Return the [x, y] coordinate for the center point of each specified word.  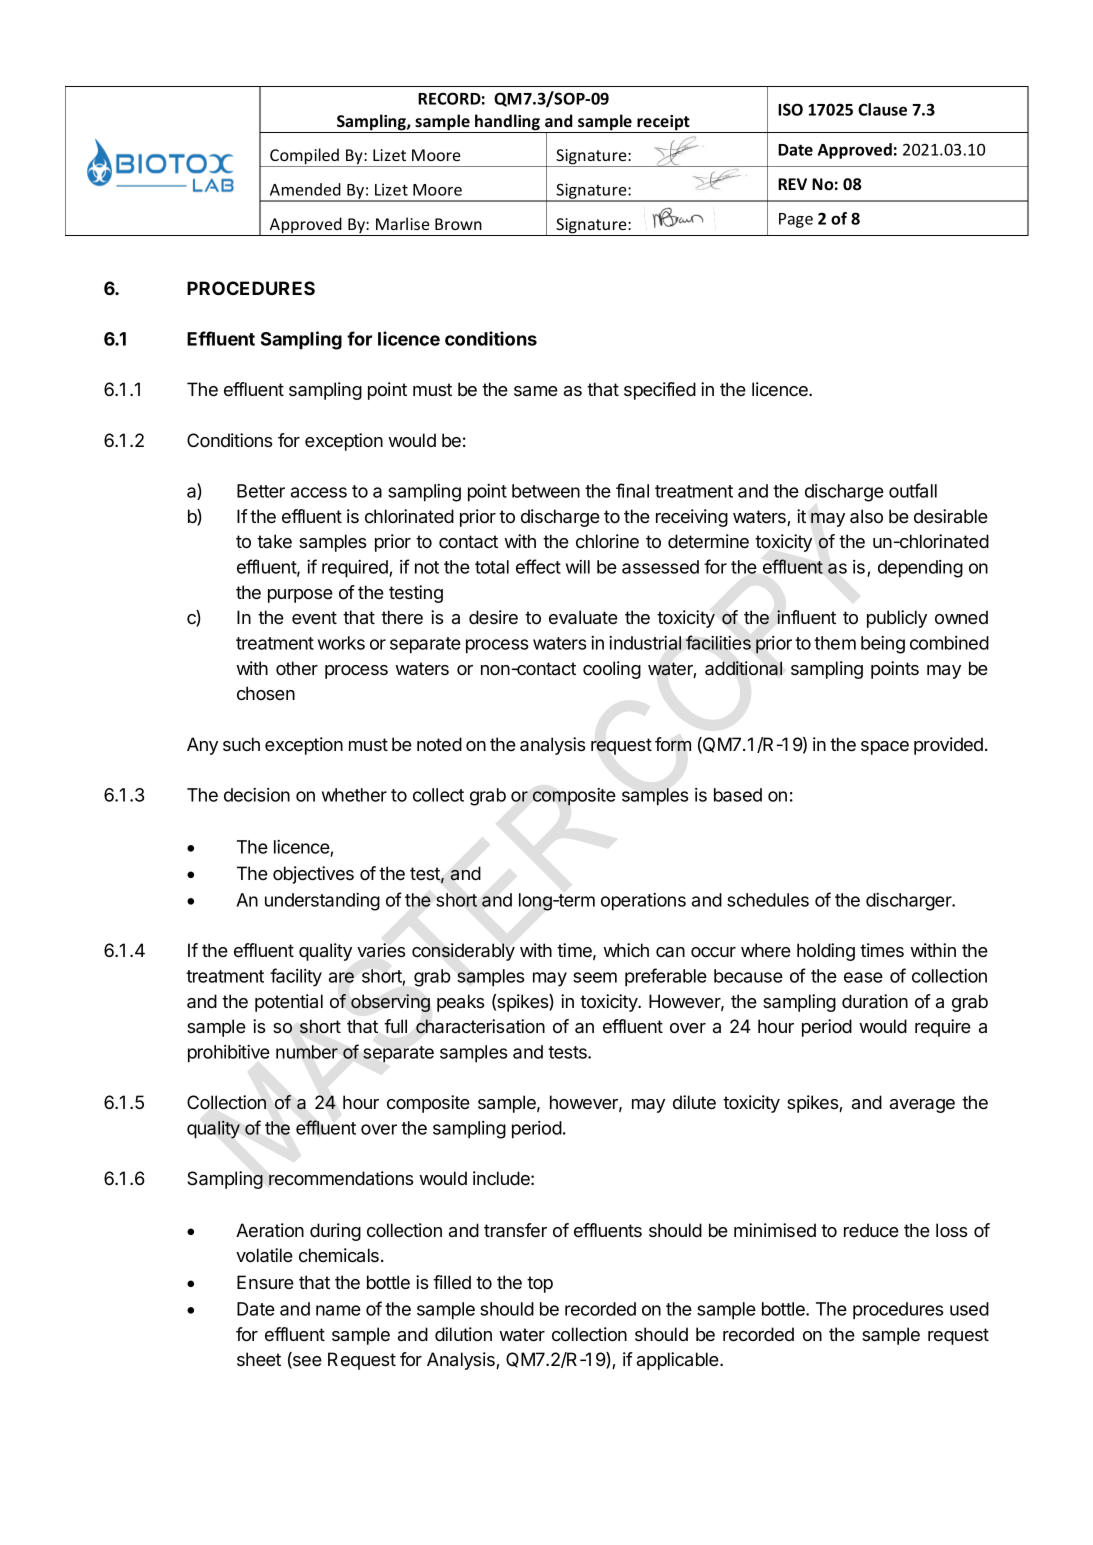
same [536, 391]
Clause [882, 109]
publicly [897, 619]
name [338, 1310]
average [922, 1106]
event [314, 617]
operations [643, 902]
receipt [663, 124]
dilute [694, 1102]
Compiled [305, 157]
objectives [313, 875]
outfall [913, 490]
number [307, 1052]
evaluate [583, 617]
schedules [768, 900]
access [319, 492]
